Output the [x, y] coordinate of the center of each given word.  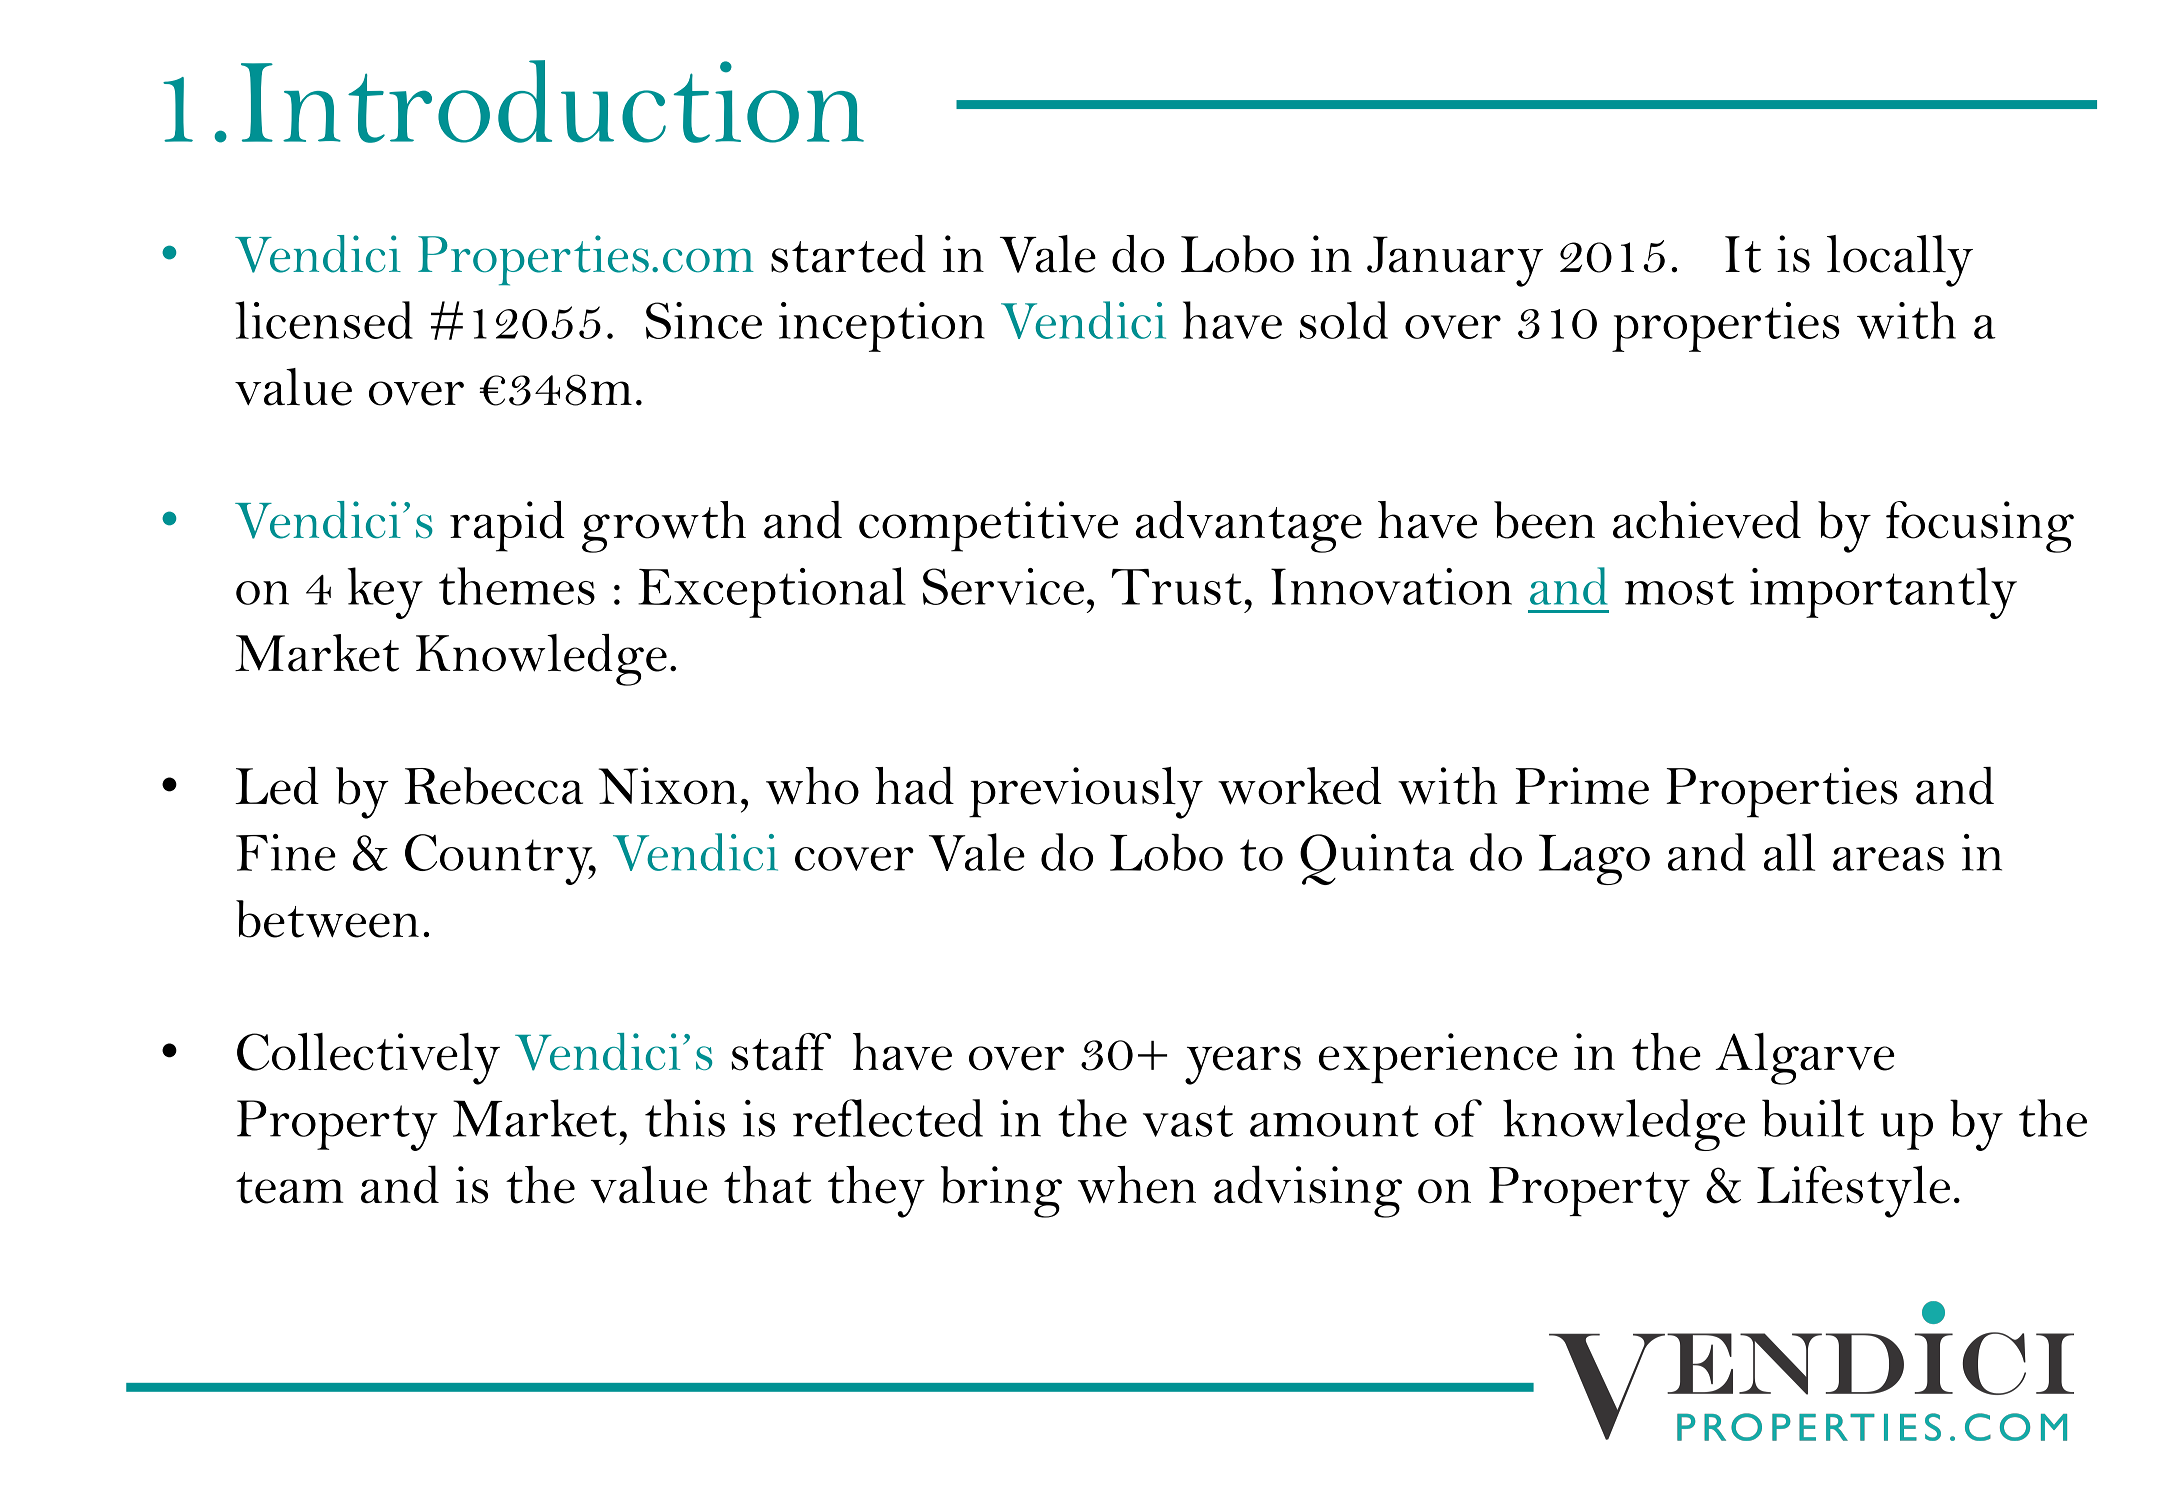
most [1679, 589]
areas [1888, 859]
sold [1344, 320]
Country [500, 859]
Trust [1177, 587]
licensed [324, 320]
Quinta [1377, 859]
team [290, 1188]
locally [1900, 261]
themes [517, 586]
